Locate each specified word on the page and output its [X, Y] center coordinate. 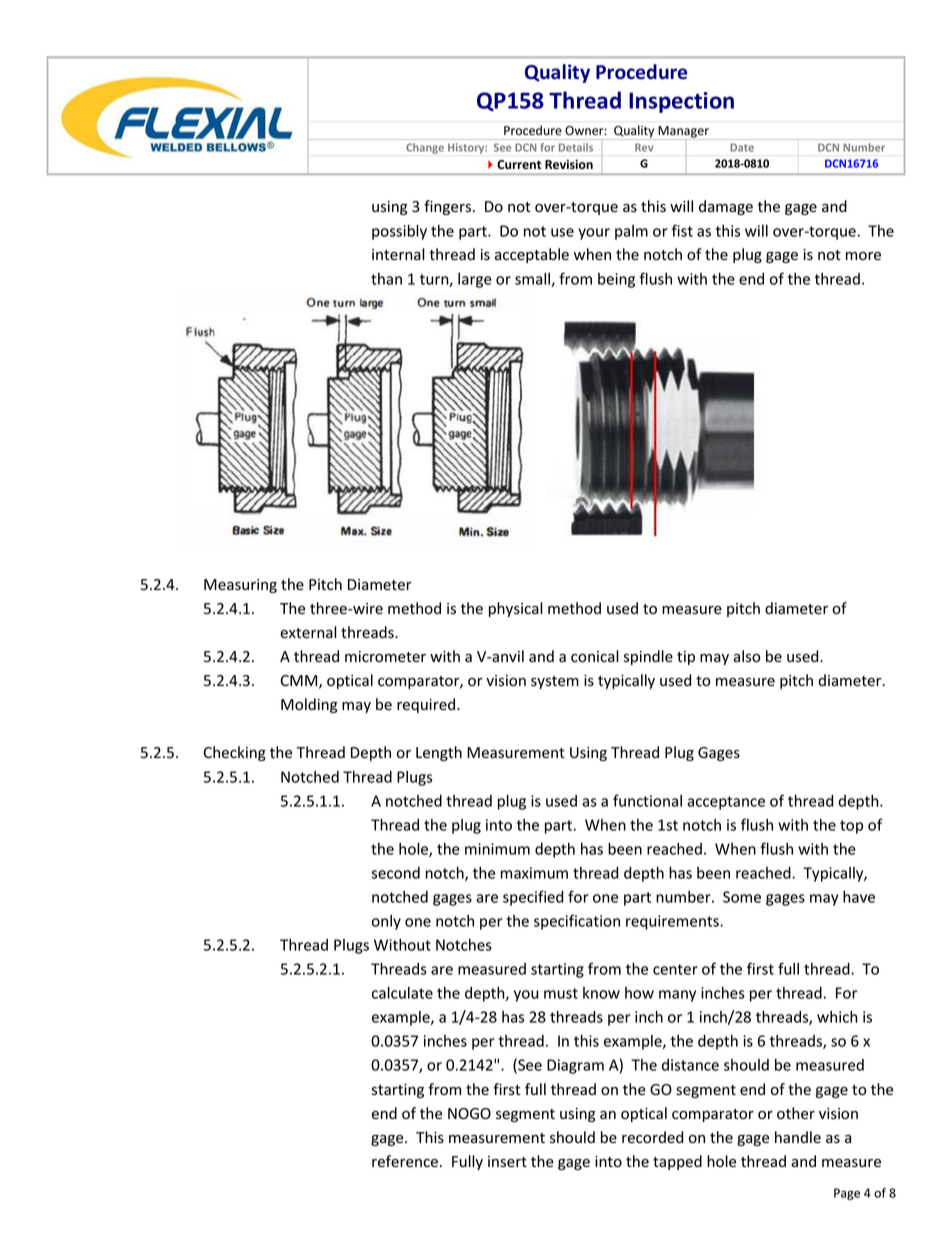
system [555, 682]
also [746, 656]
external [308, 632]
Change [425, 148]
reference [405, 1161]
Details [576, 147]
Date [742, 148]
